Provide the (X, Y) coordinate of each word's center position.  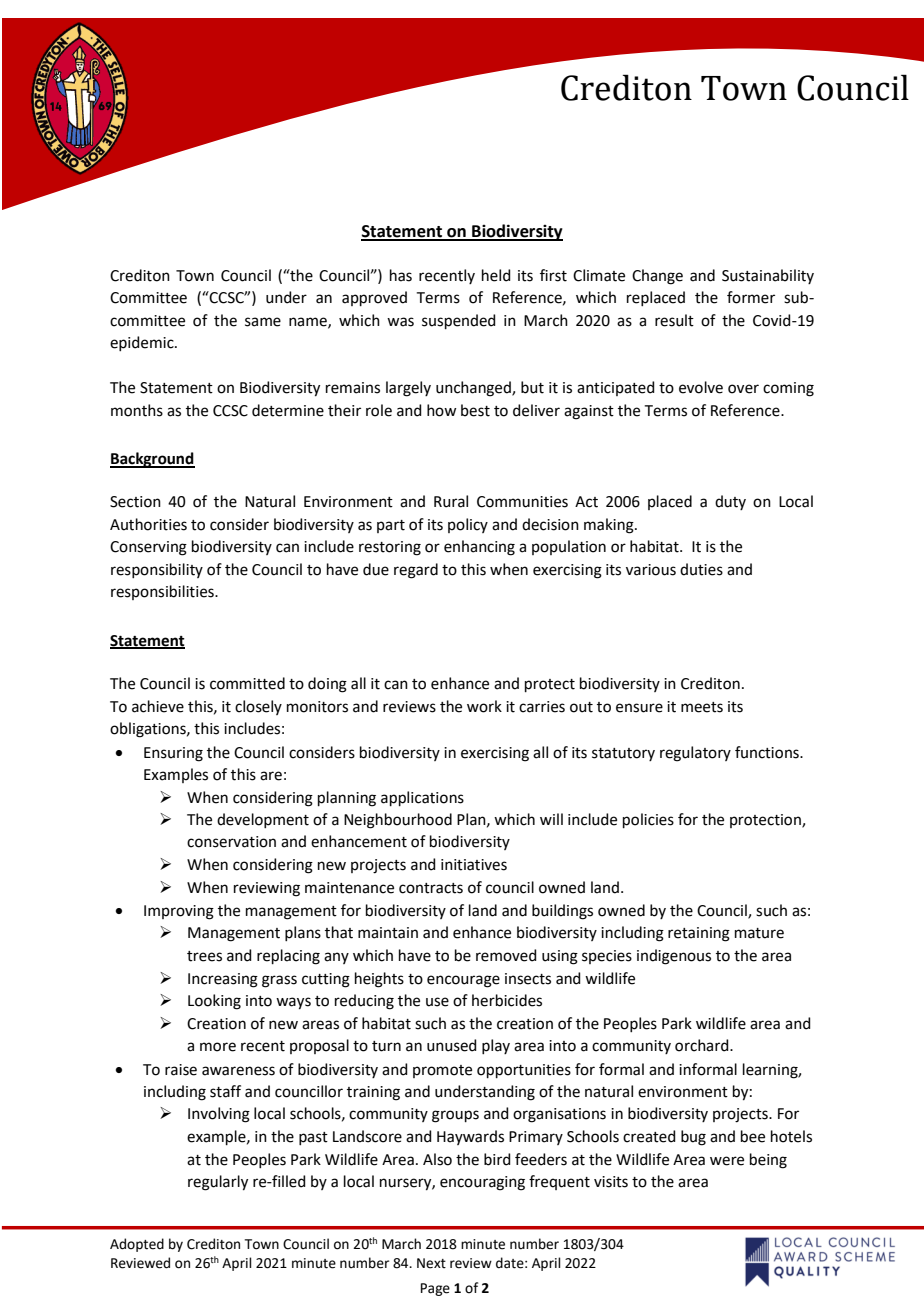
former (751, 297)
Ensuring (173, 754)
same (263, 322)
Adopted (137, 1245)
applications (422, 798)
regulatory (695, 754)
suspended (459, 321)
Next (431, 1263)
